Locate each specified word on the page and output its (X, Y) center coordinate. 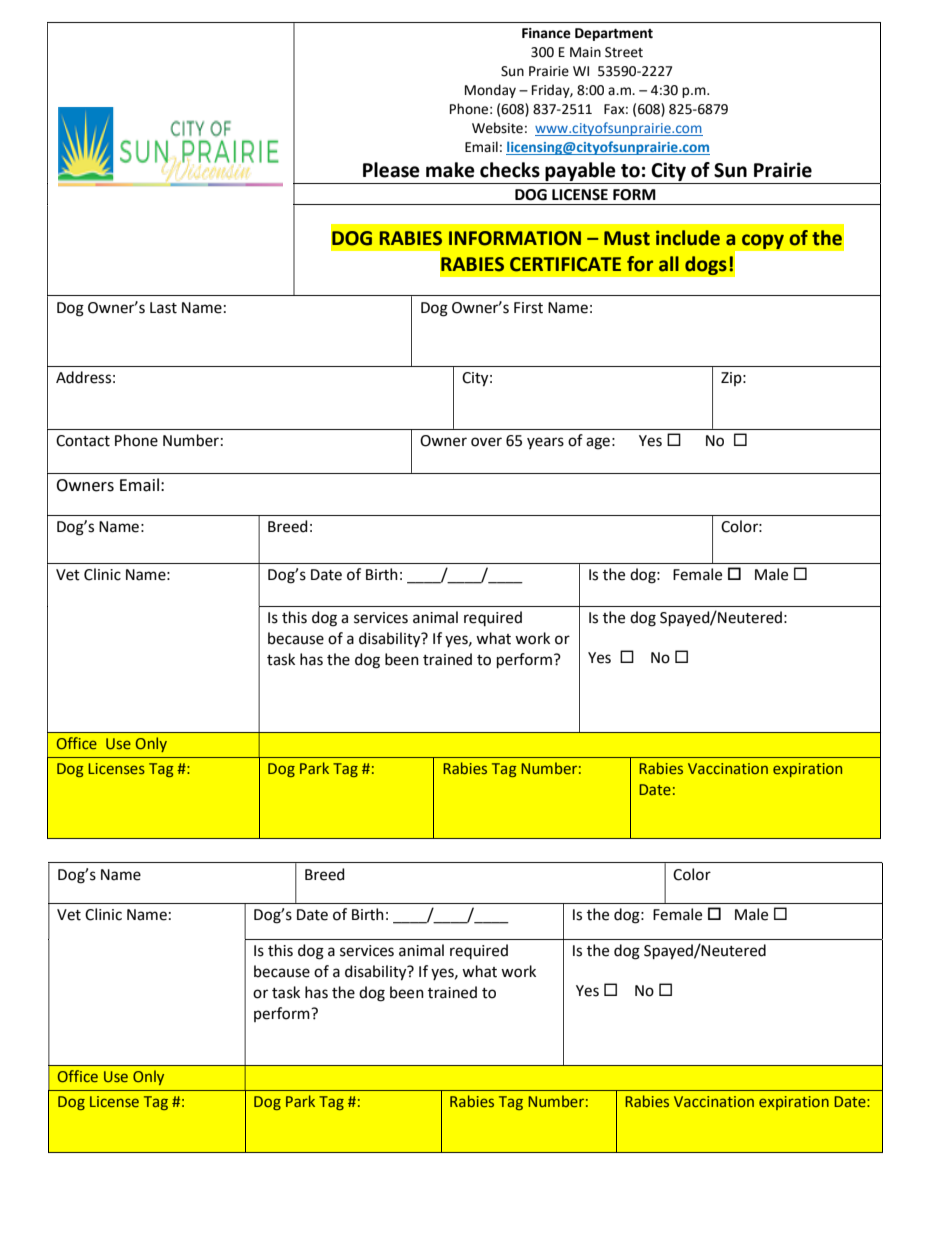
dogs (706, 266)
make (450, 170)
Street (624, 52)
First (528, 308)
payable (580, 171)
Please (391, 170)
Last (163, 308)
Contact (83, 441)
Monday (490, 91)
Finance (546, 33)
